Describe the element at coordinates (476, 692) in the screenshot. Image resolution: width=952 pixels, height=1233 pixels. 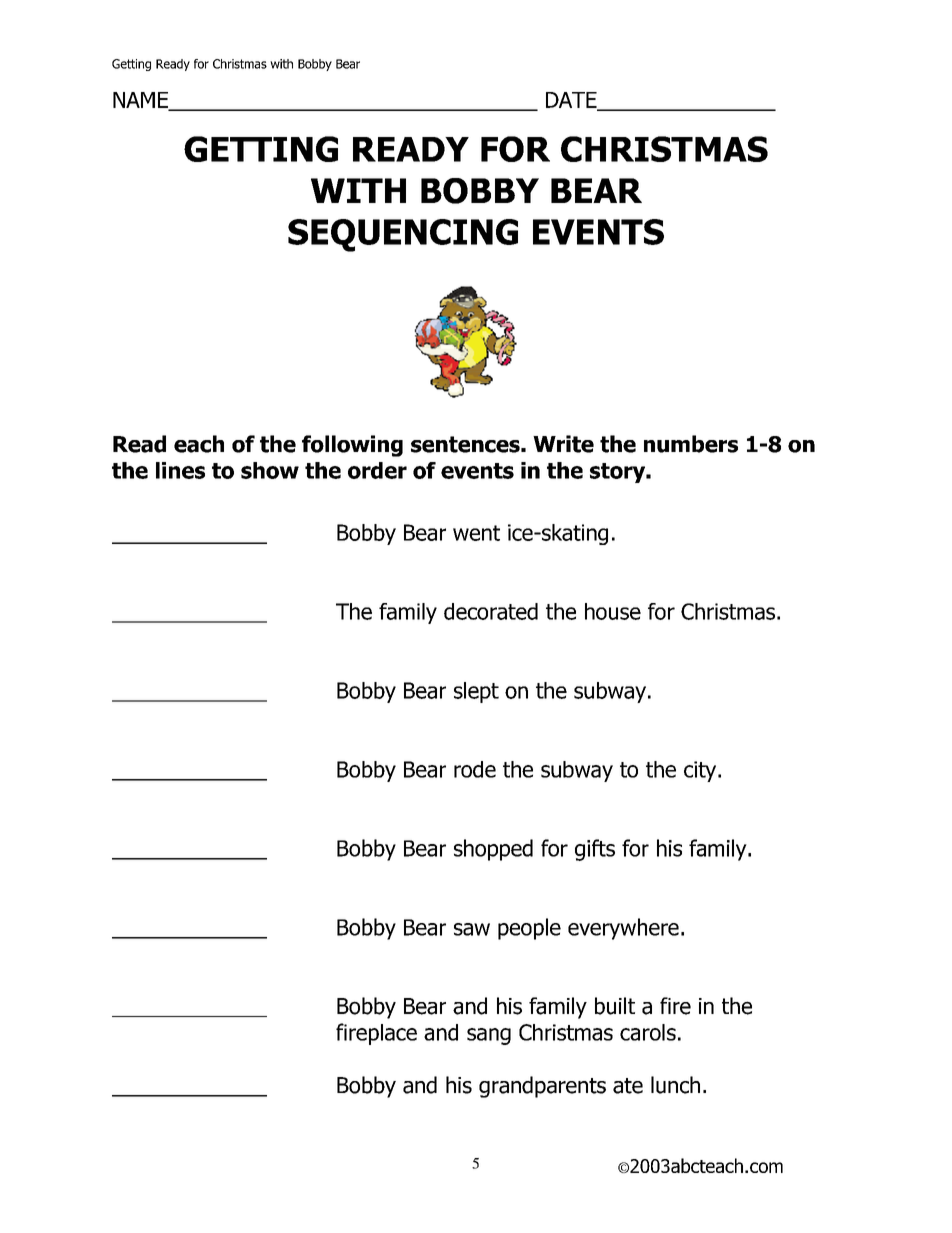
I see `slept` at that location.
